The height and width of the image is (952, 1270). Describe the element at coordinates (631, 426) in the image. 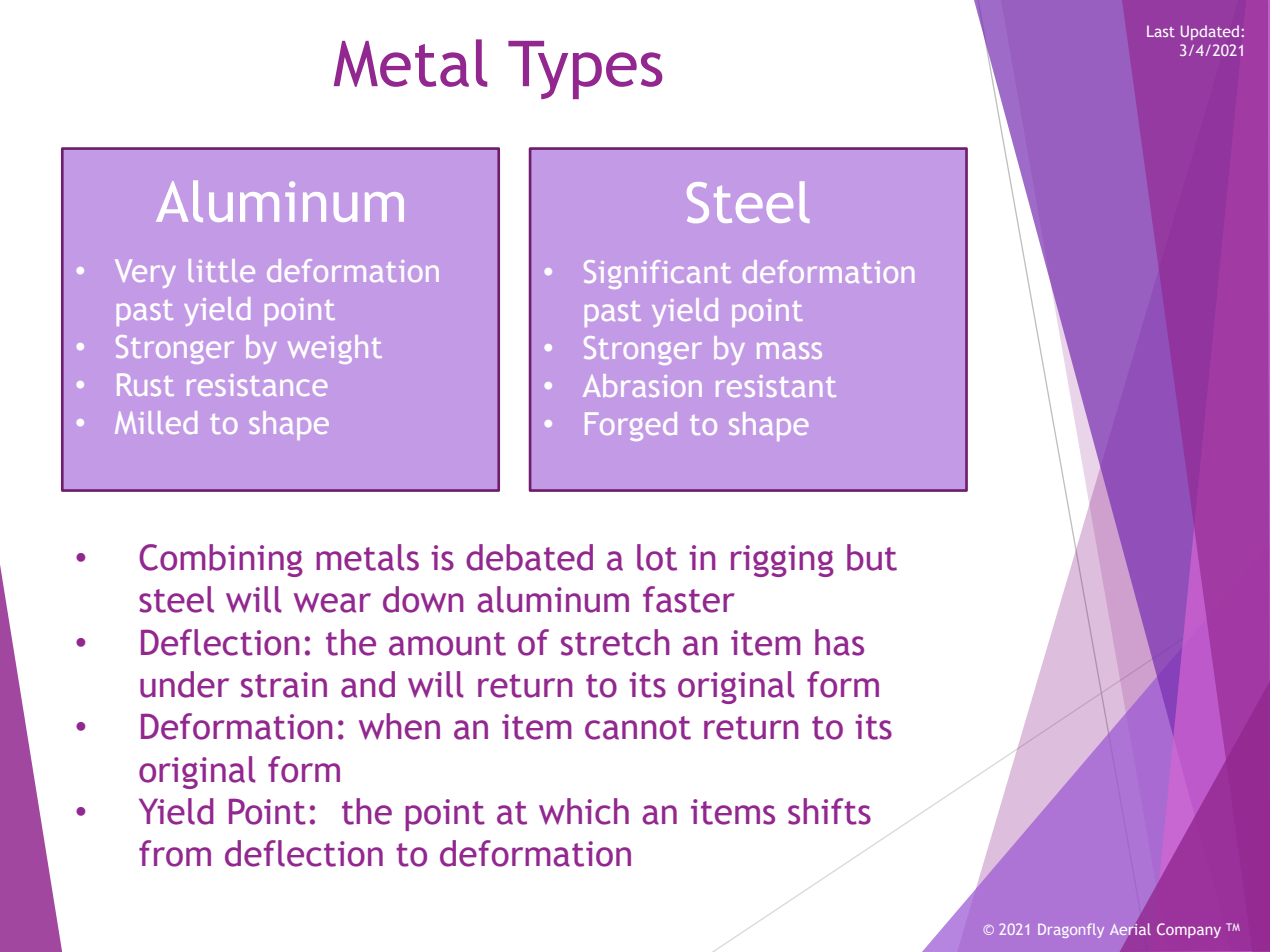

I see `Forged` at that location.
